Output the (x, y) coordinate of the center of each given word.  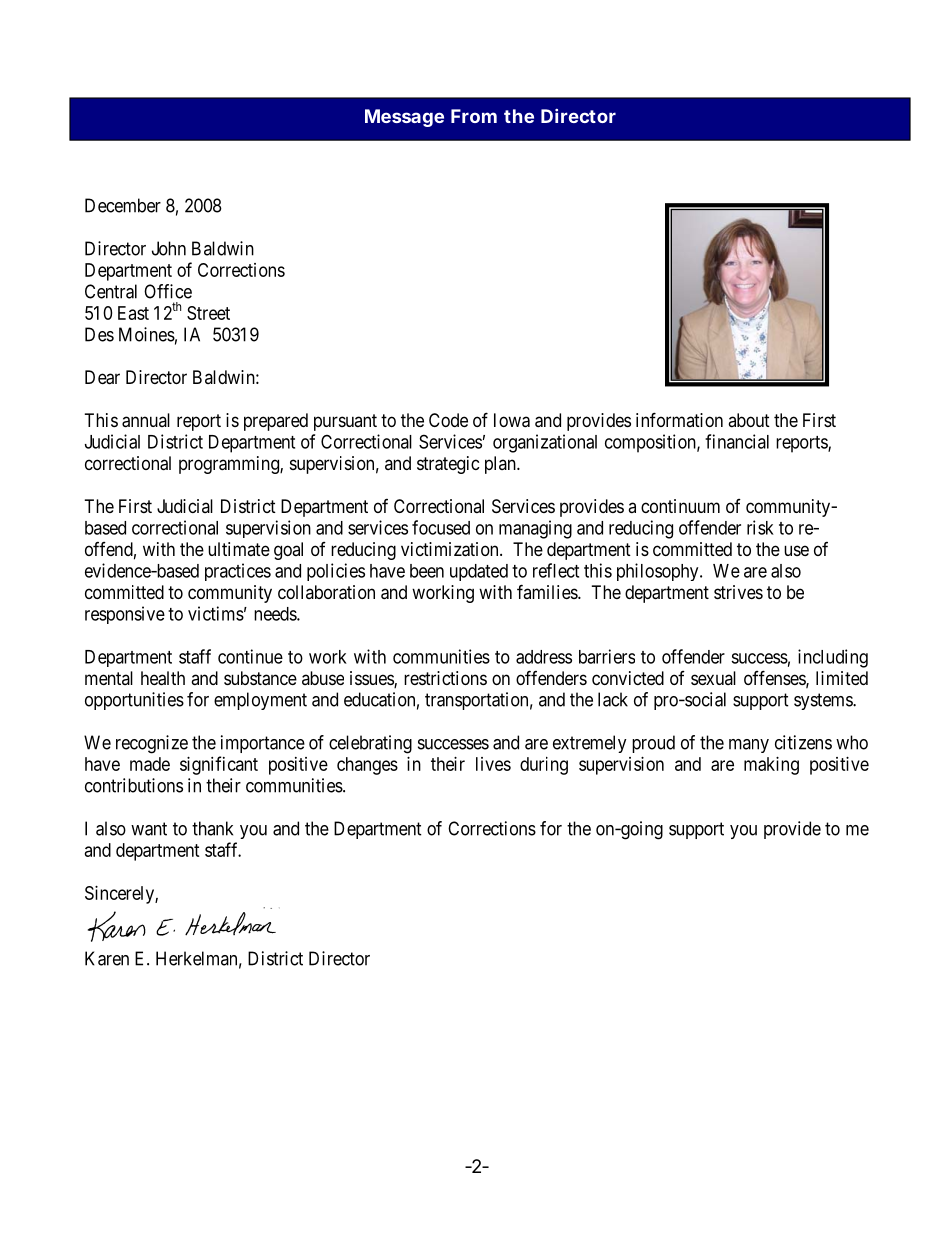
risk (760, 527)
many (749, 746)
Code (448, 420)
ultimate (239, 549)
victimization (451, 549)
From (474, 116)
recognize (152, 744)
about (749, 420)
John (169, 248)
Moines (147, 334)
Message (404, 118)
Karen (107, 958)
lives (493, 764)
